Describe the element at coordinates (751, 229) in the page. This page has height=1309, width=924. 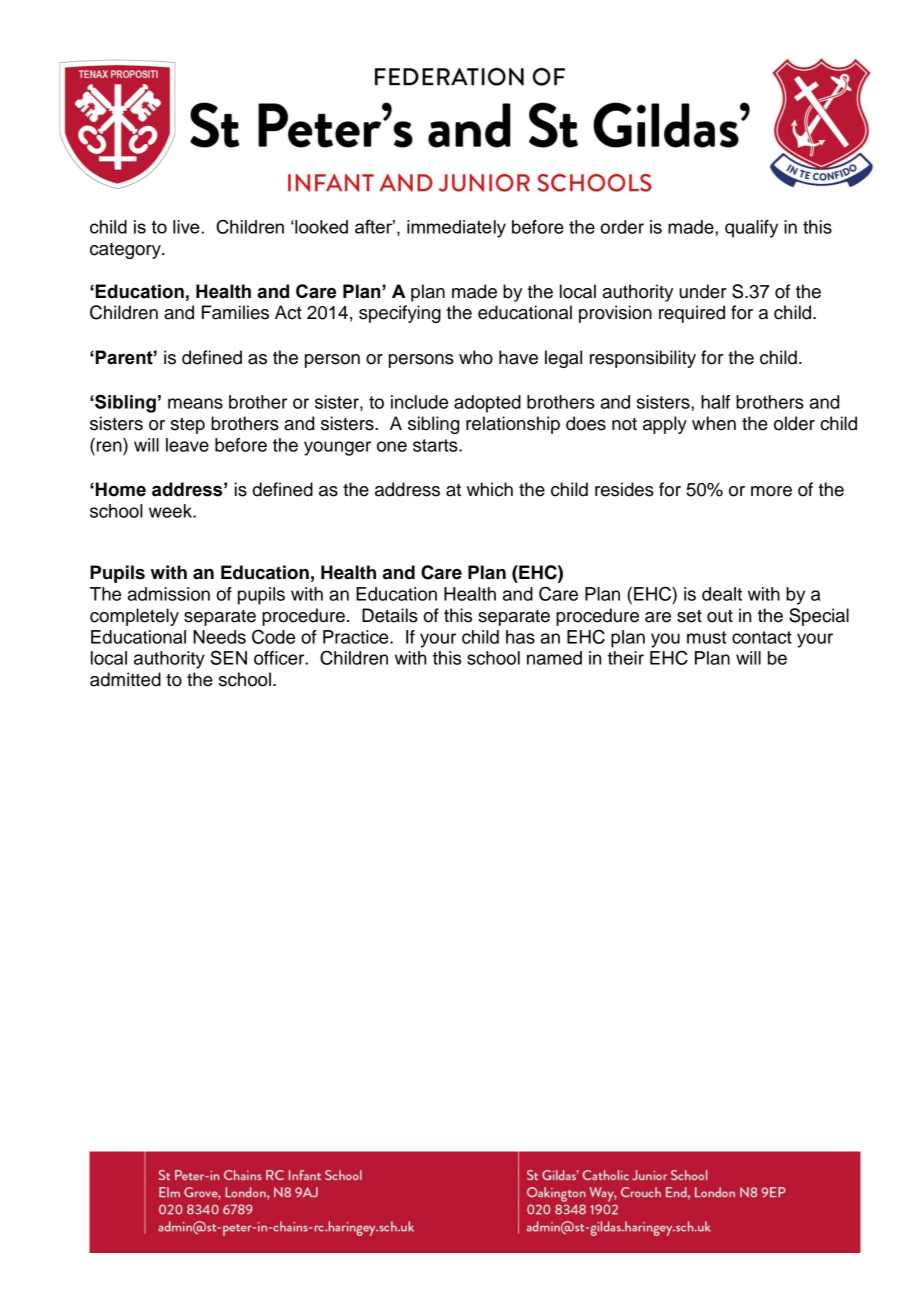
I see `qualify` at that location.
